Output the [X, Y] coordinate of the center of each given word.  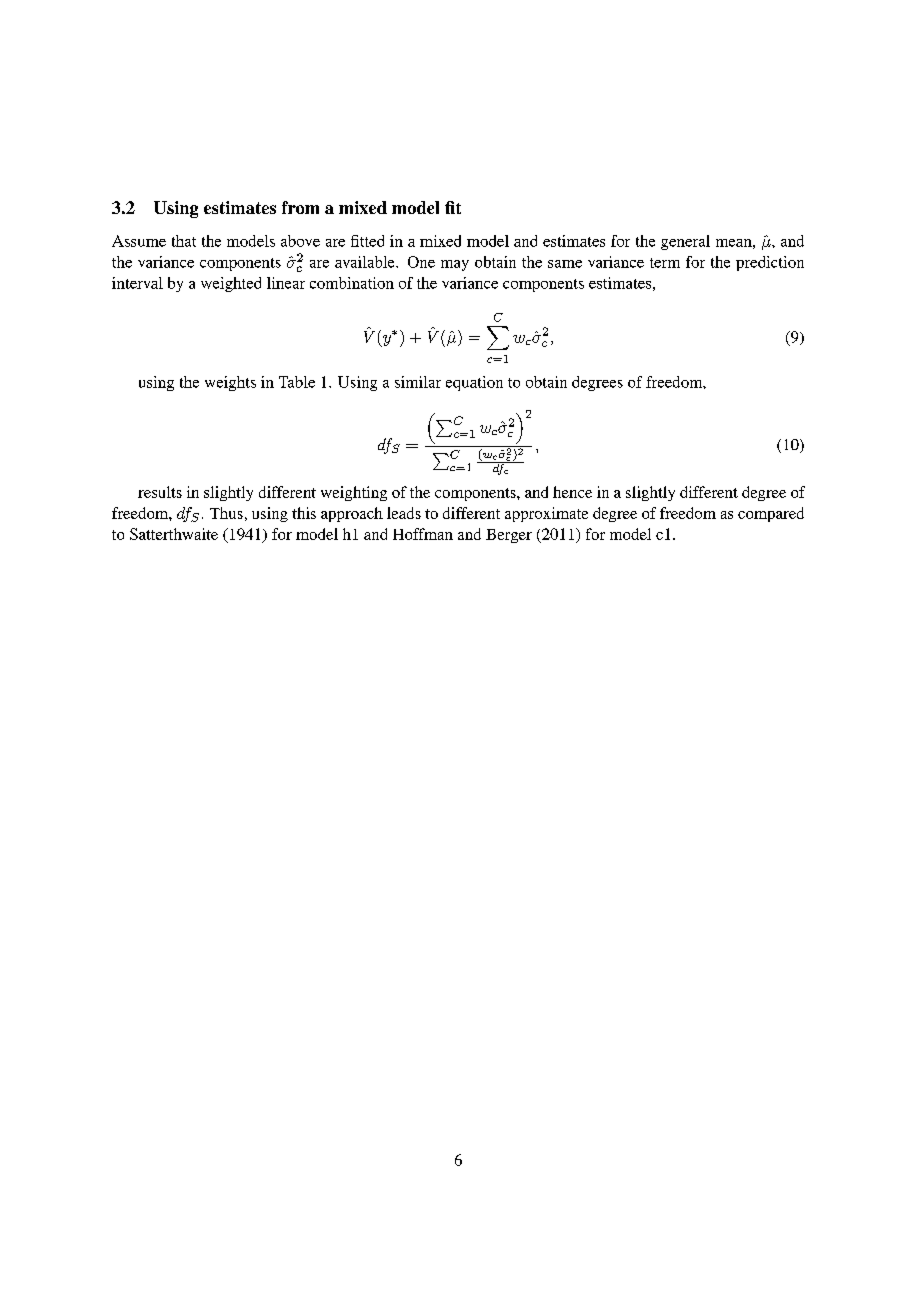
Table [297, 382]
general [685, 242]
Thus [226, 513]
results [160, 492]
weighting [354, 493]
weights [230, 383]
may [455, 265]
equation [474, 383]
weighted [231, 284]
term [665, 263]
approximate [546, 514]
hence [572, 492]
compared [771, 514]
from [300, 207]
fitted [367, 241]
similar [418, 382]
